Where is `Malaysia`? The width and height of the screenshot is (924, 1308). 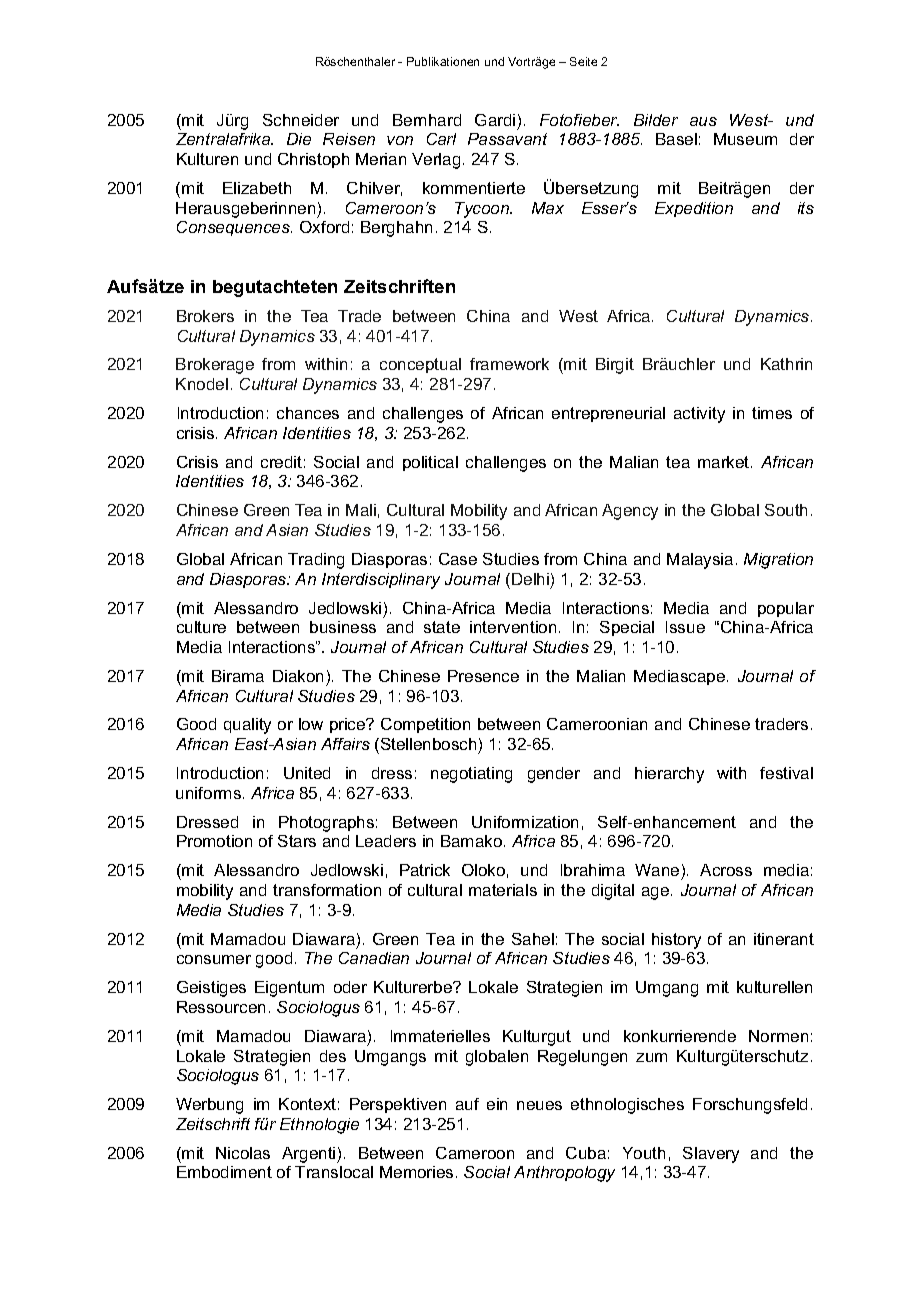 Malaysia is located at coordinates (700, 561).
